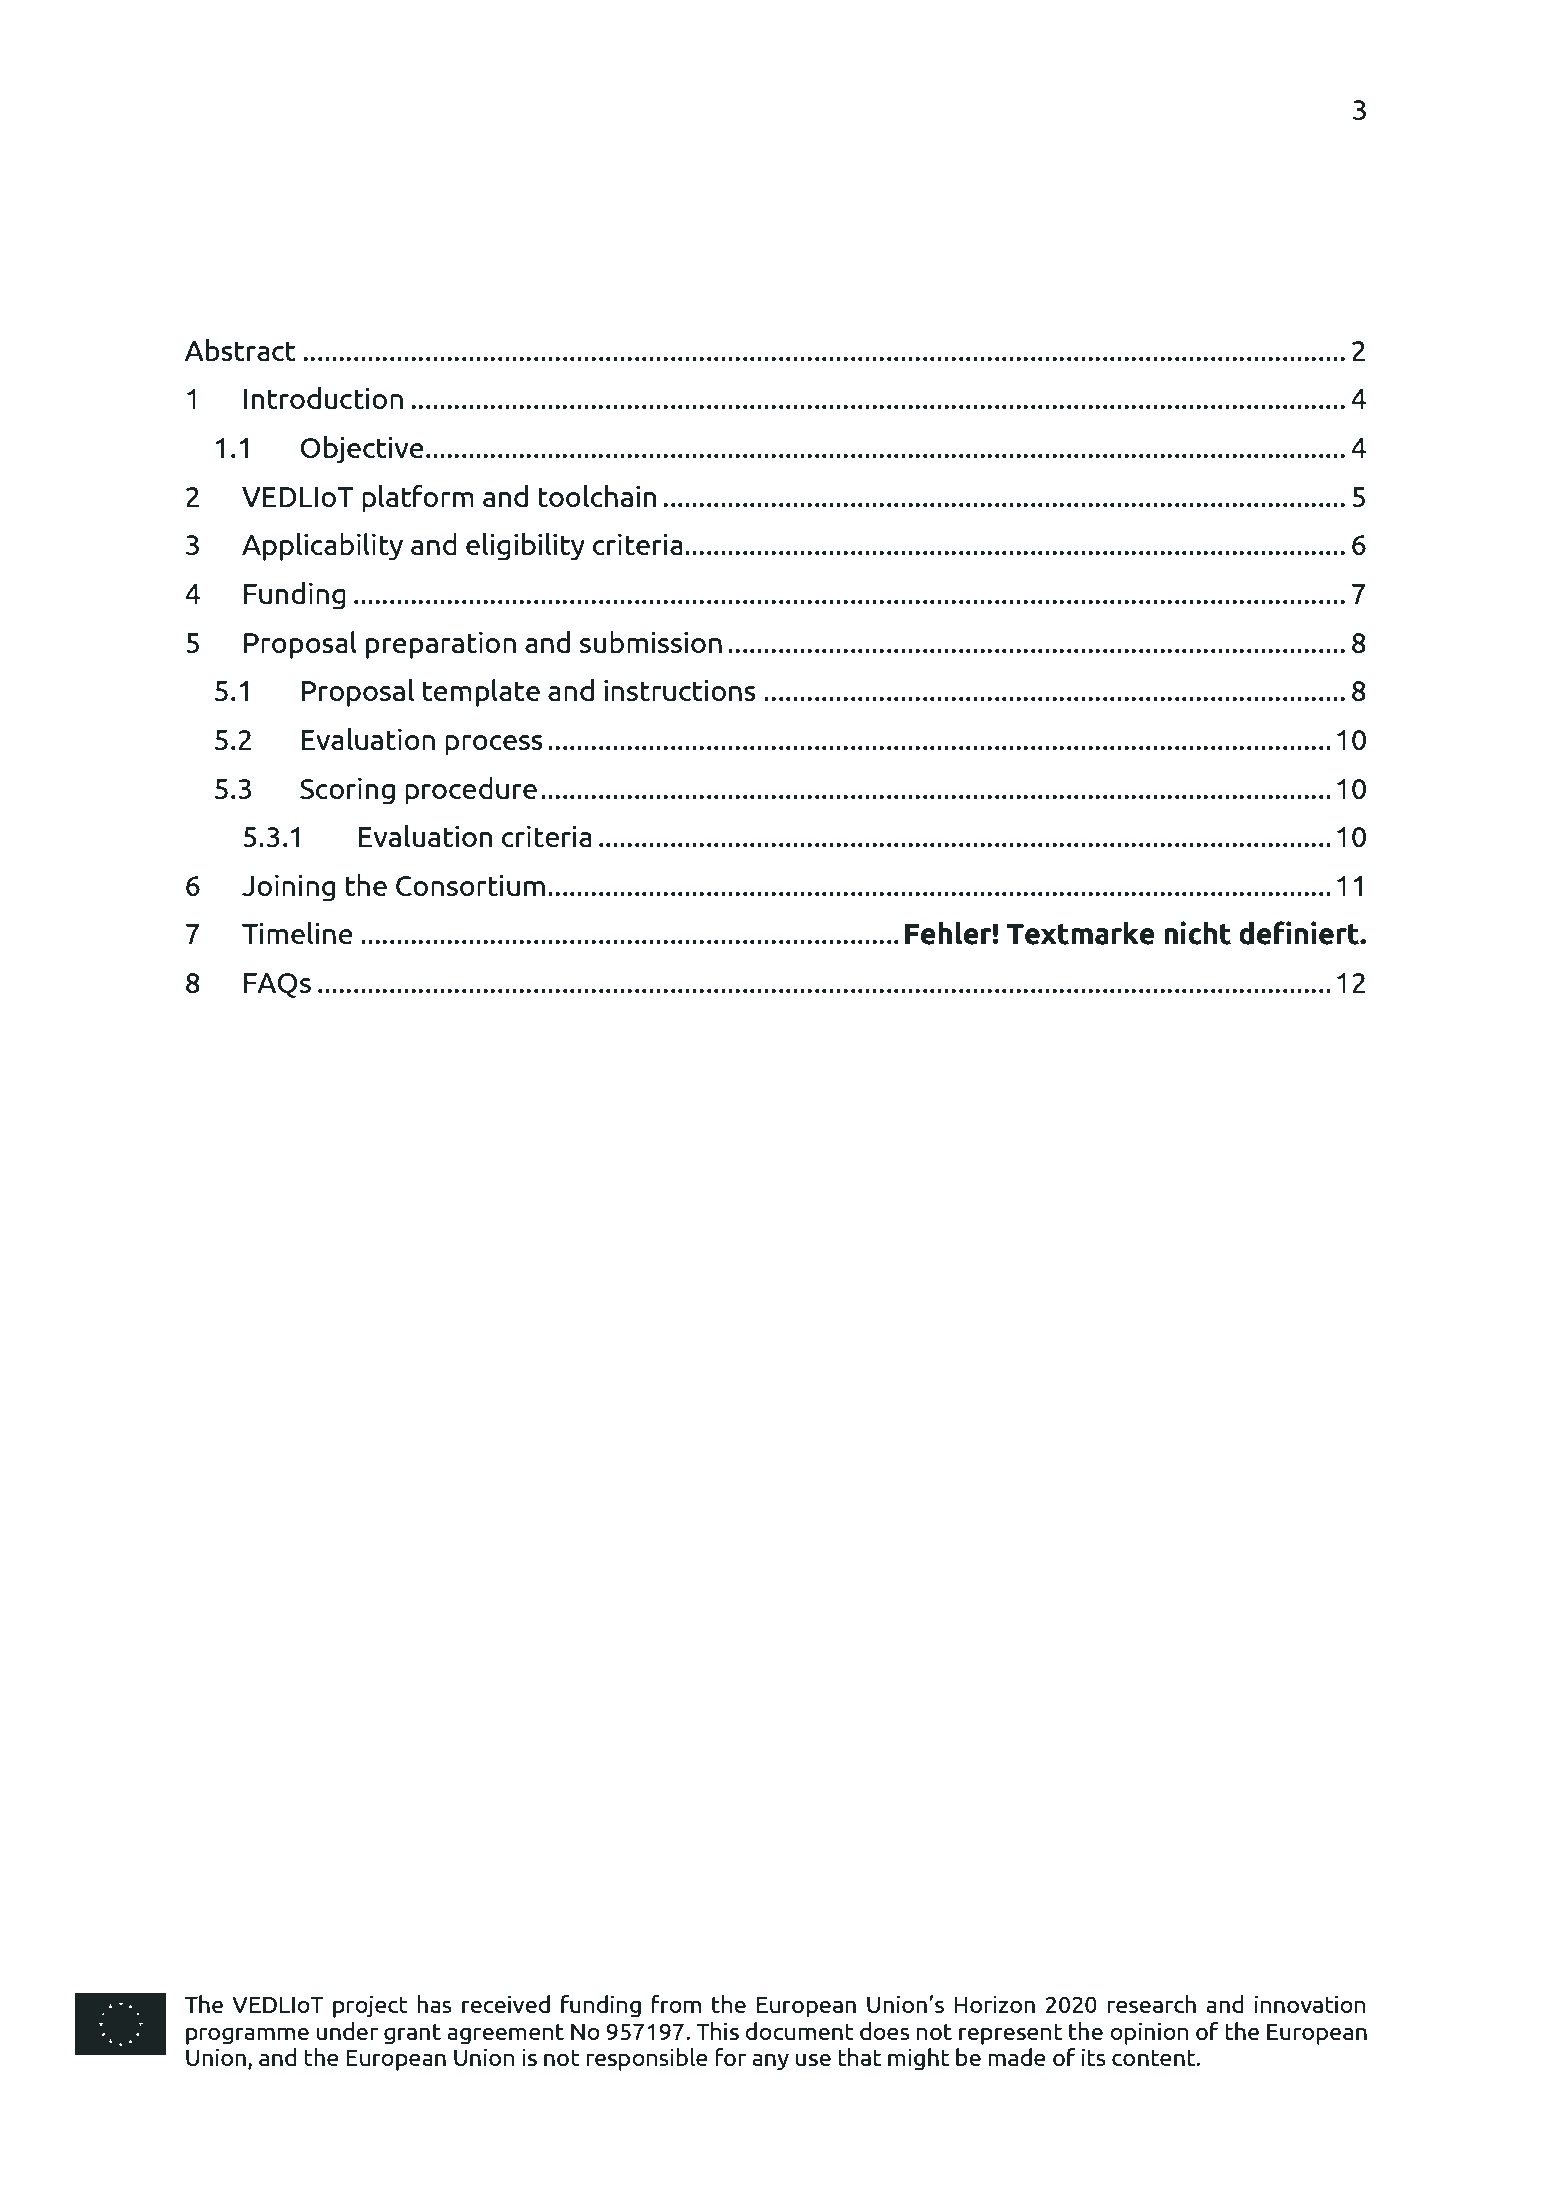 Image resolution: width=1553 pixels, height=2196 pixels. Describe the element at coordinates (680, 690) in the screenshot. I see `instructions` at that location.
